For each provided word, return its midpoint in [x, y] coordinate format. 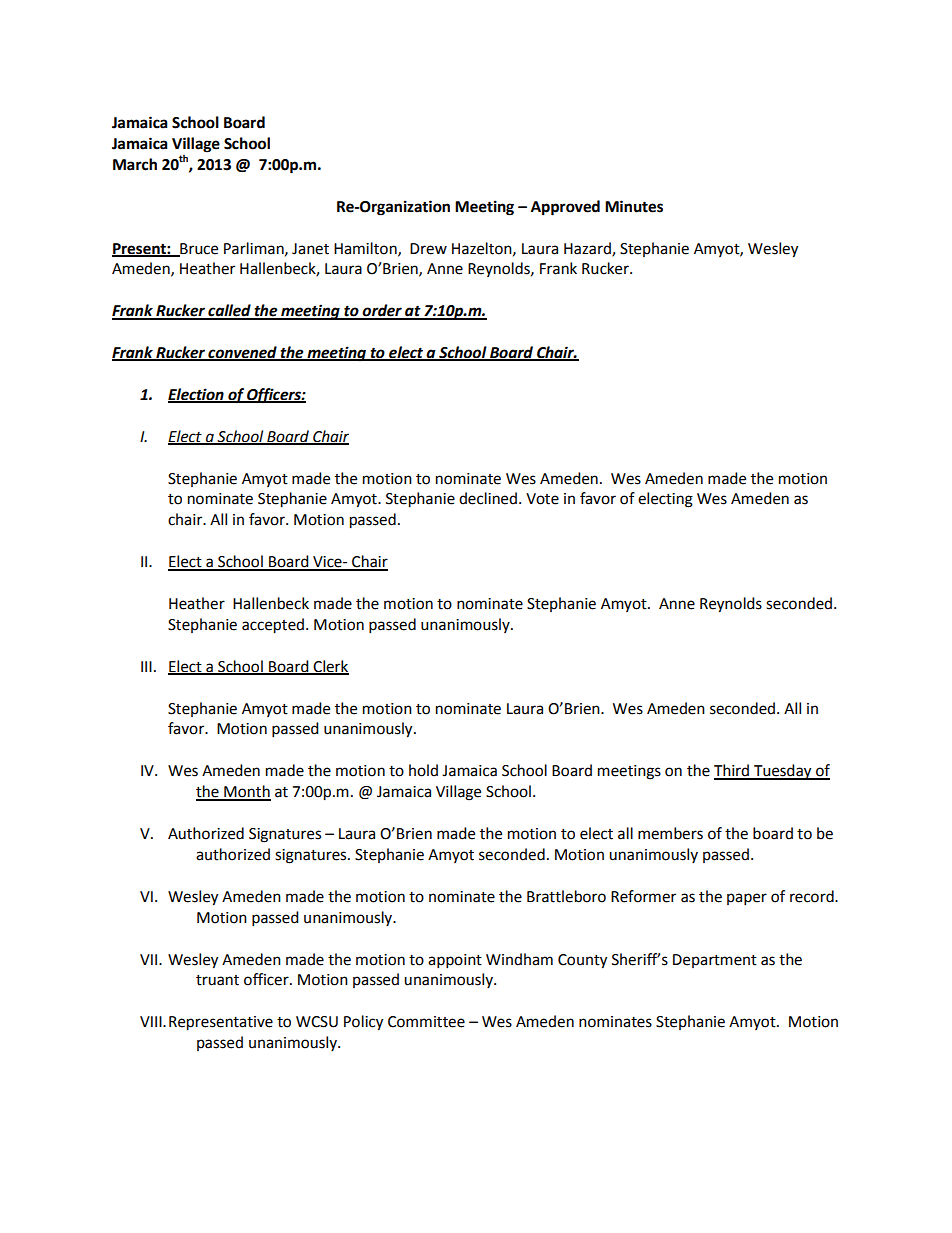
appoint [455, 961]
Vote [542, 499]
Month [246, 792]
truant [217, 980]
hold [423, 770]
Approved [565, 208]
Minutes [634, 206]
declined [488, 498]
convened [242, 353]
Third [732, 771]
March [135, 164]
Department [715, 961]
